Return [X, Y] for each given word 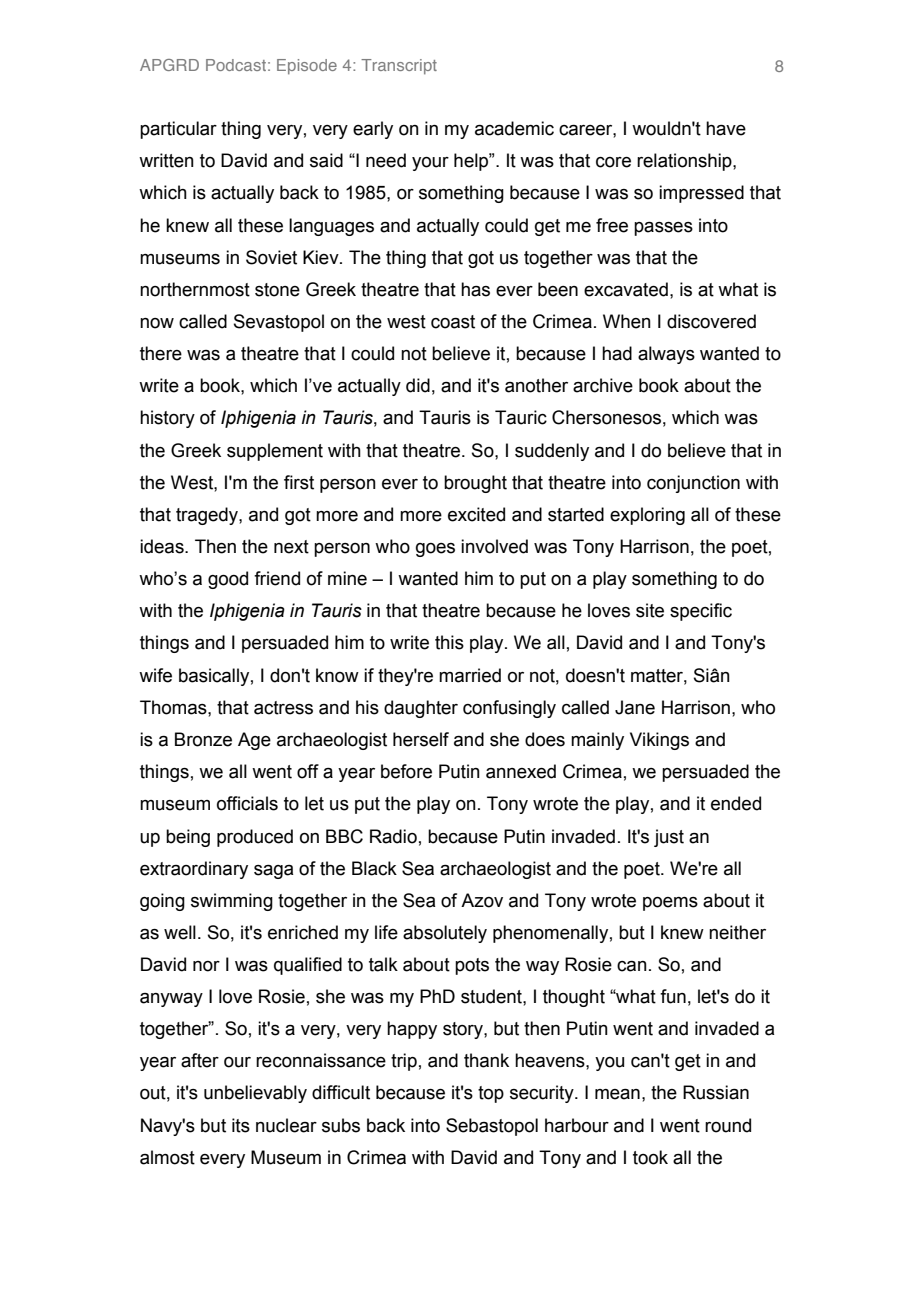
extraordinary [194, 870]
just [669, 838]
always [666, 355]
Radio [393, 836]
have [726, 128]
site [650, 610]
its [241, 1125]
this [449, 642]
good [228, 580]
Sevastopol [279, 323]
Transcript [399, 67]
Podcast [236, 65]
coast [453, 322]
